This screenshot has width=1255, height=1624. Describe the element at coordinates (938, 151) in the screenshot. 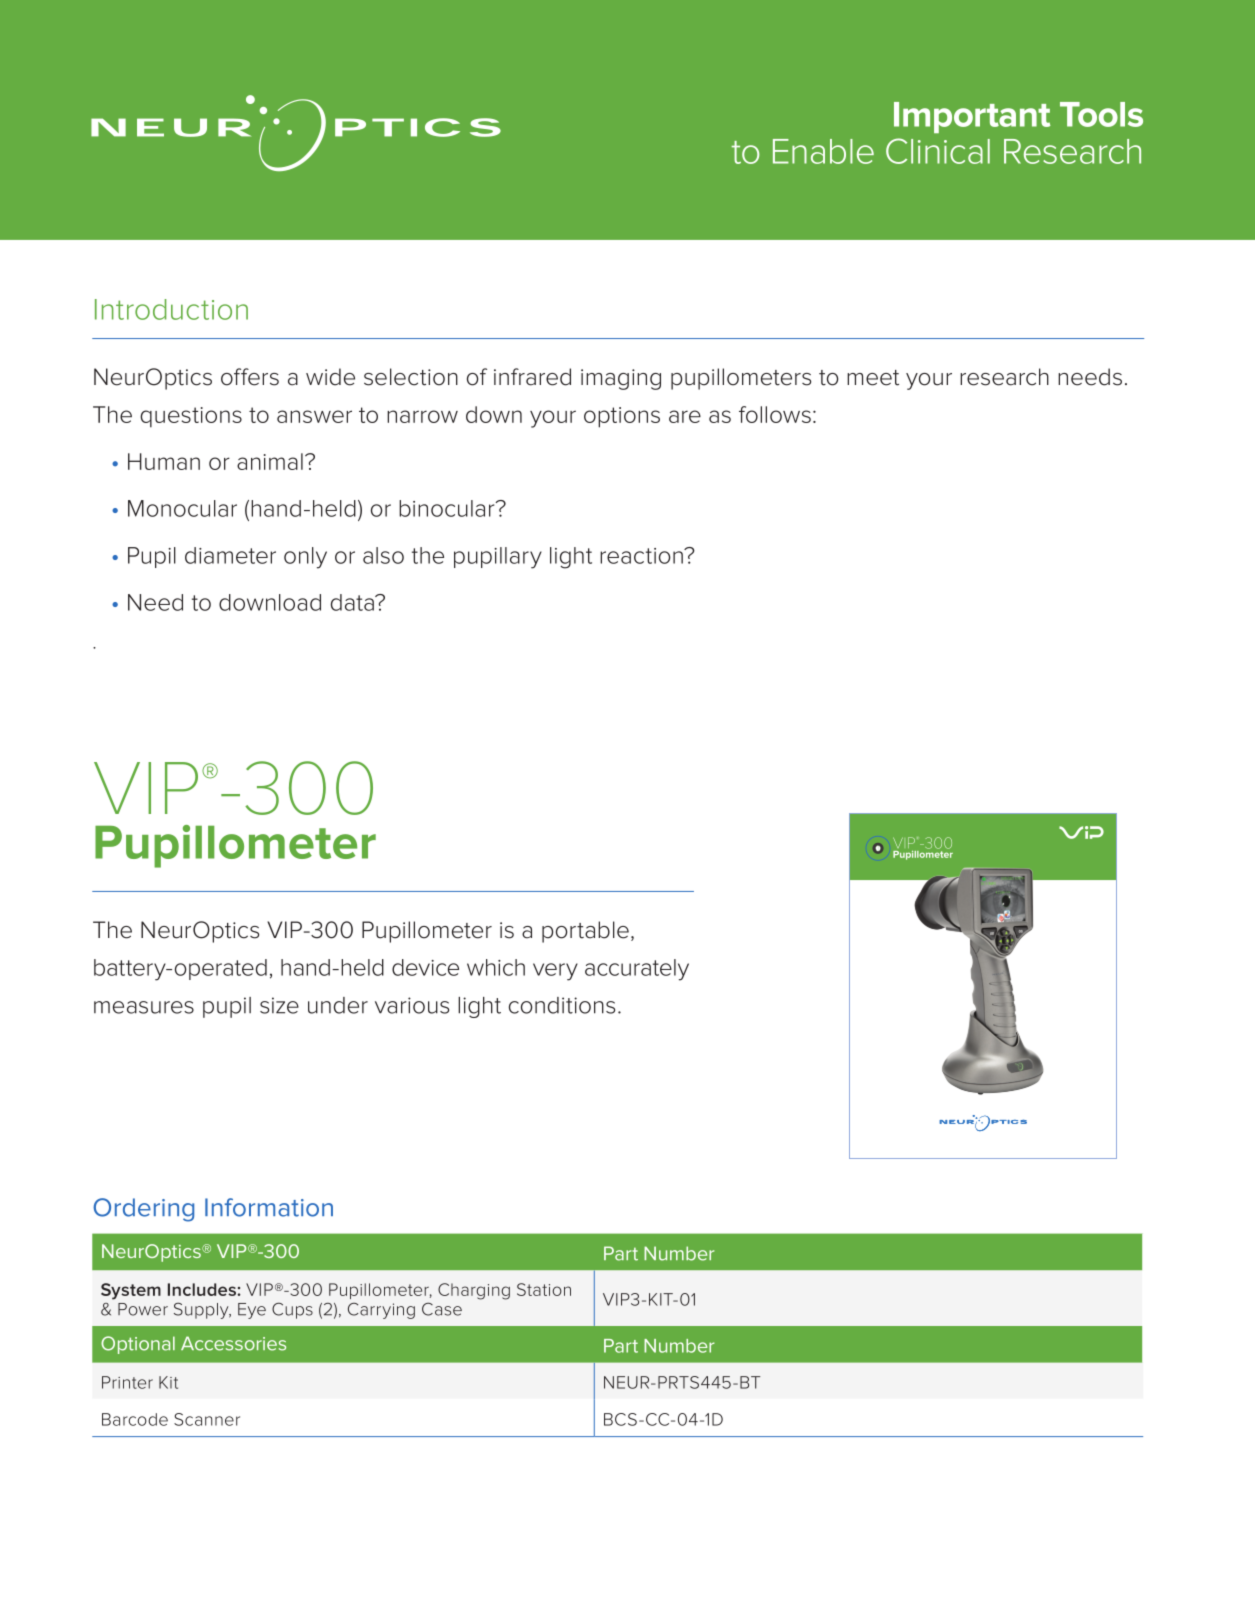

I see `Clinical` at that location.
